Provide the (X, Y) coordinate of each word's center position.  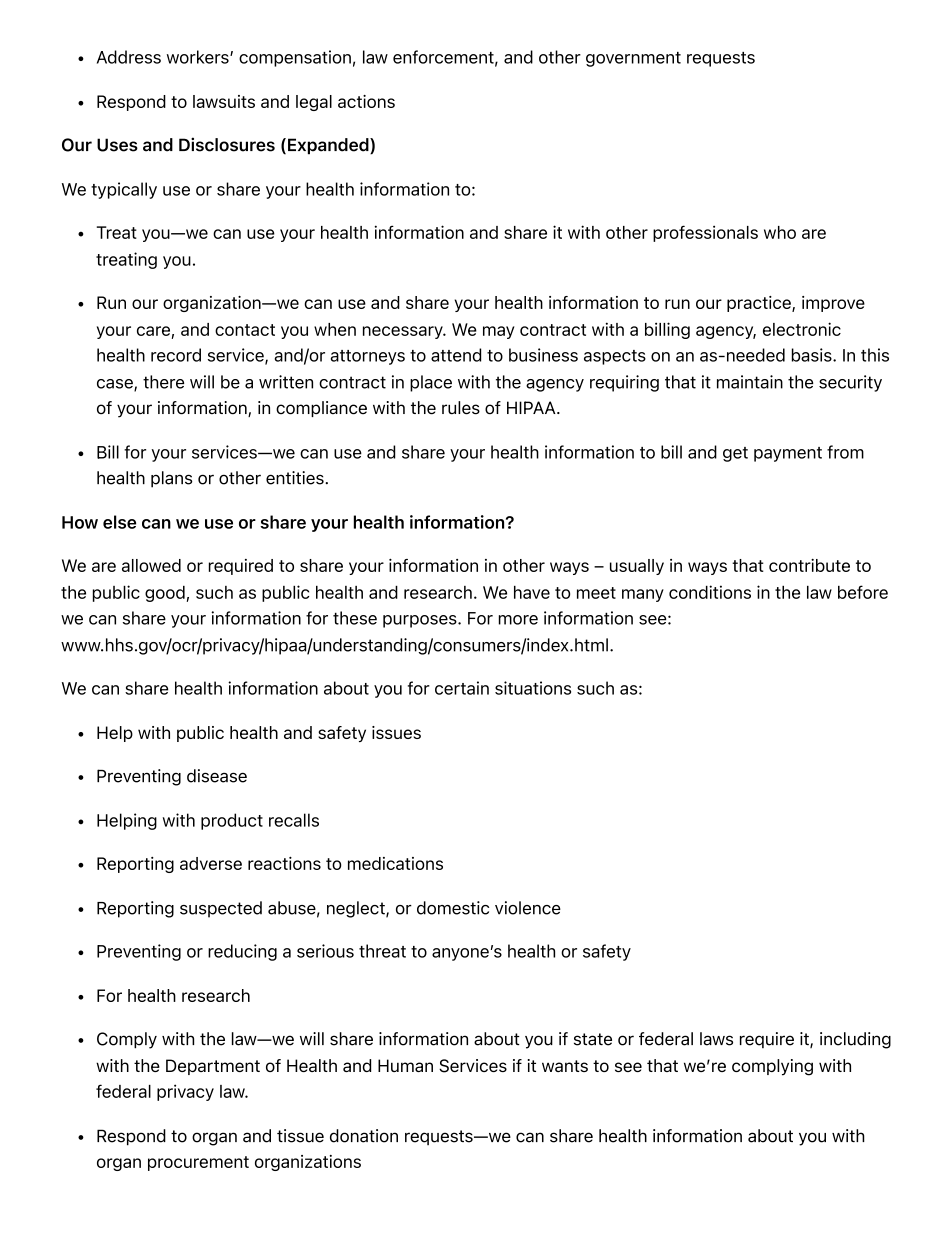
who (780, 232)
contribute (809, 565)
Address (129, 57)
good (165, 594)
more (518, 620)
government (633, 59)
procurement (198, 1163)
